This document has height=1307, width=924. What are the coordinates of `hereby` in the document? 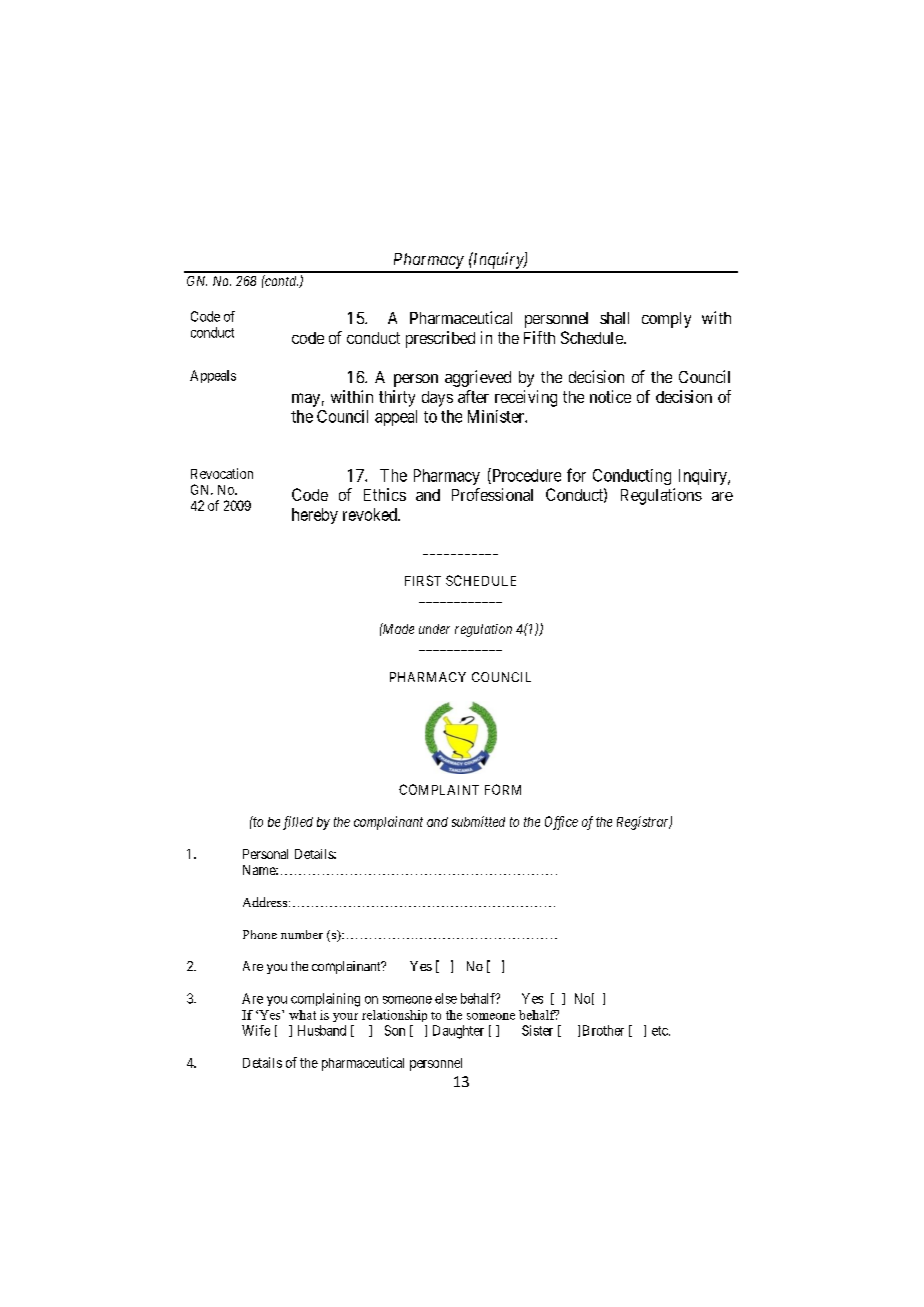 It's located at (315, 516).
